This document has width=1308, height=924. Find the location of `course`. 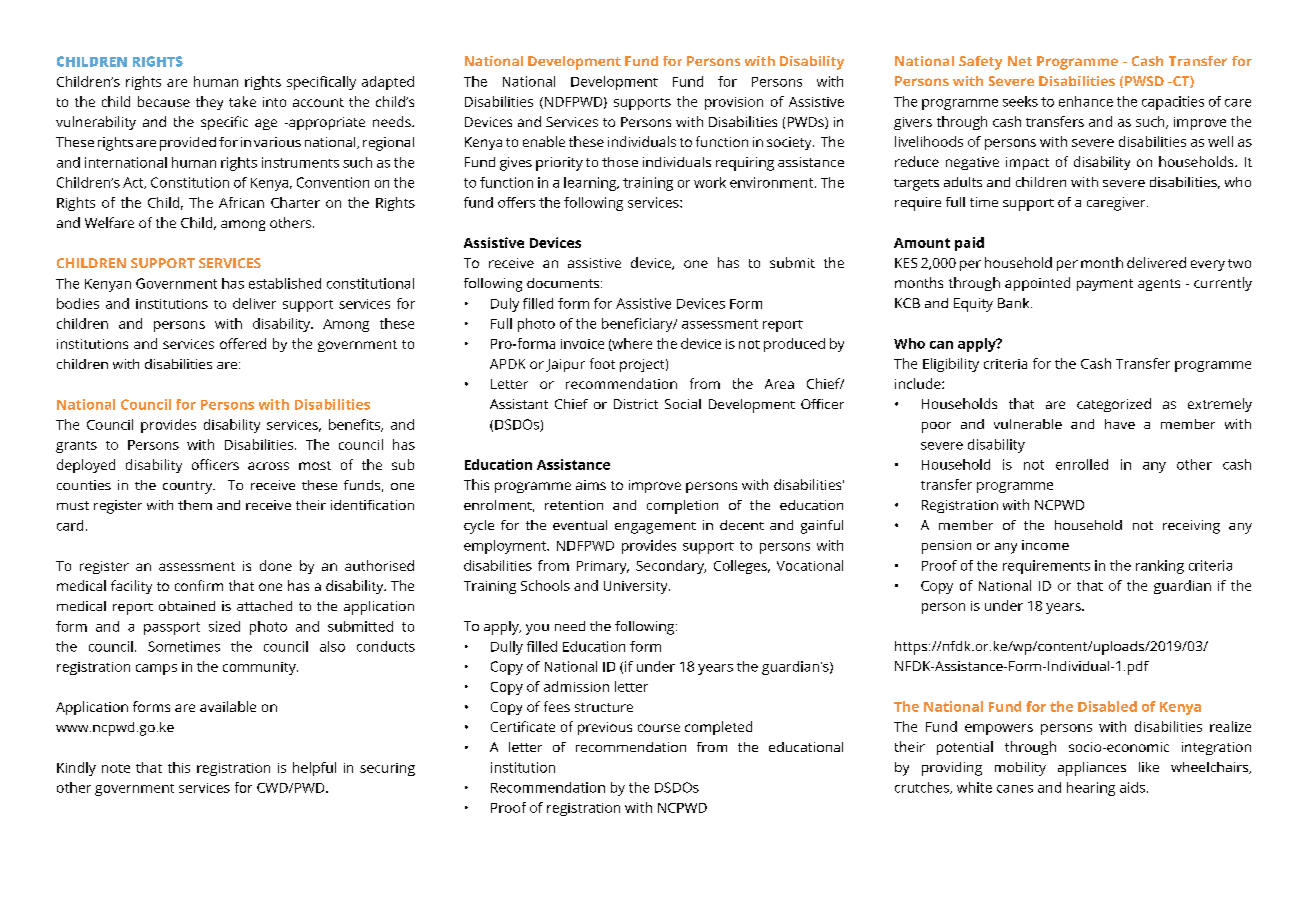

course is located at coordinates (659, 728).
